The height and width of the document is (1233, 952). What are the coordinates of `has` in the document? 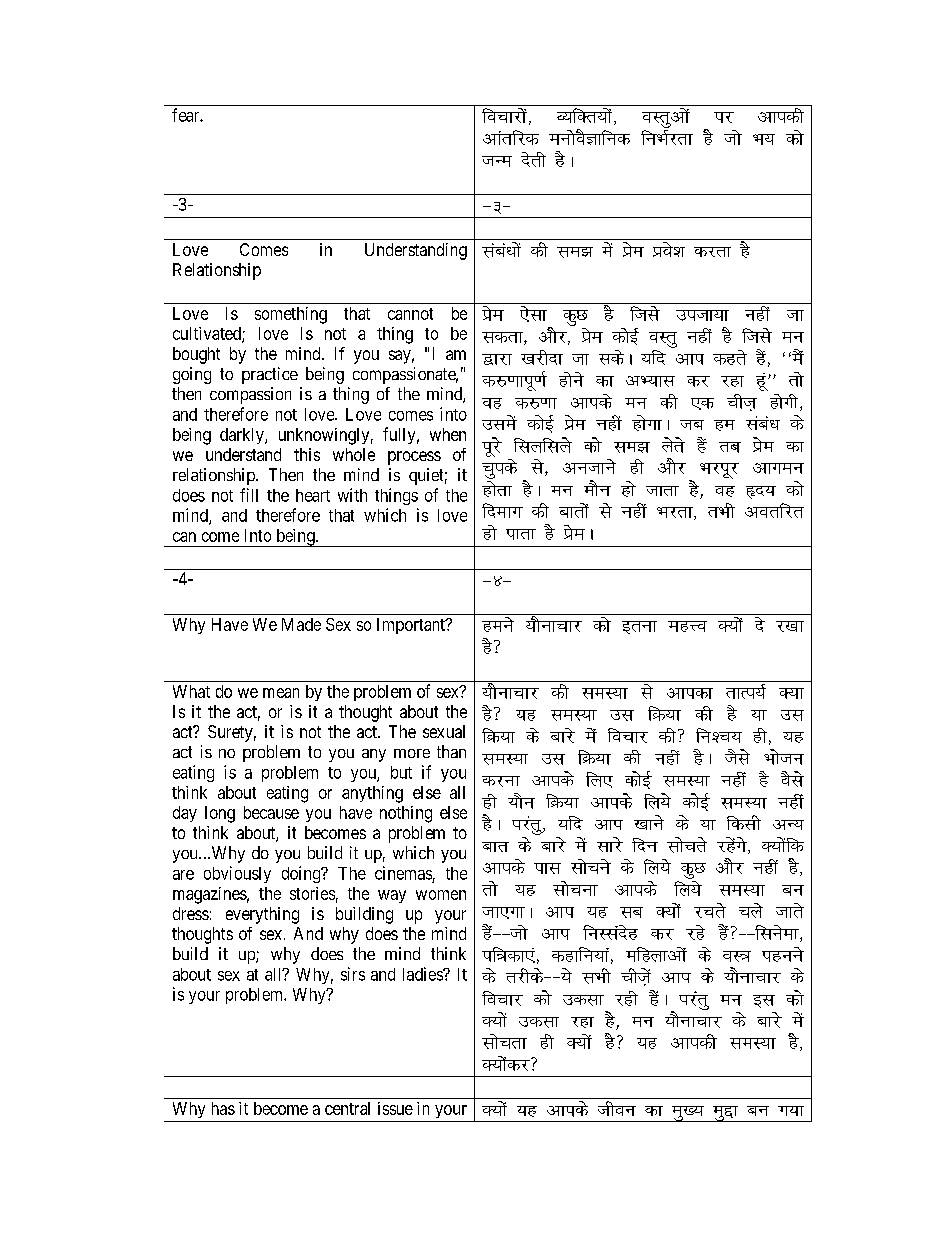 It's located at (223, 1108).
